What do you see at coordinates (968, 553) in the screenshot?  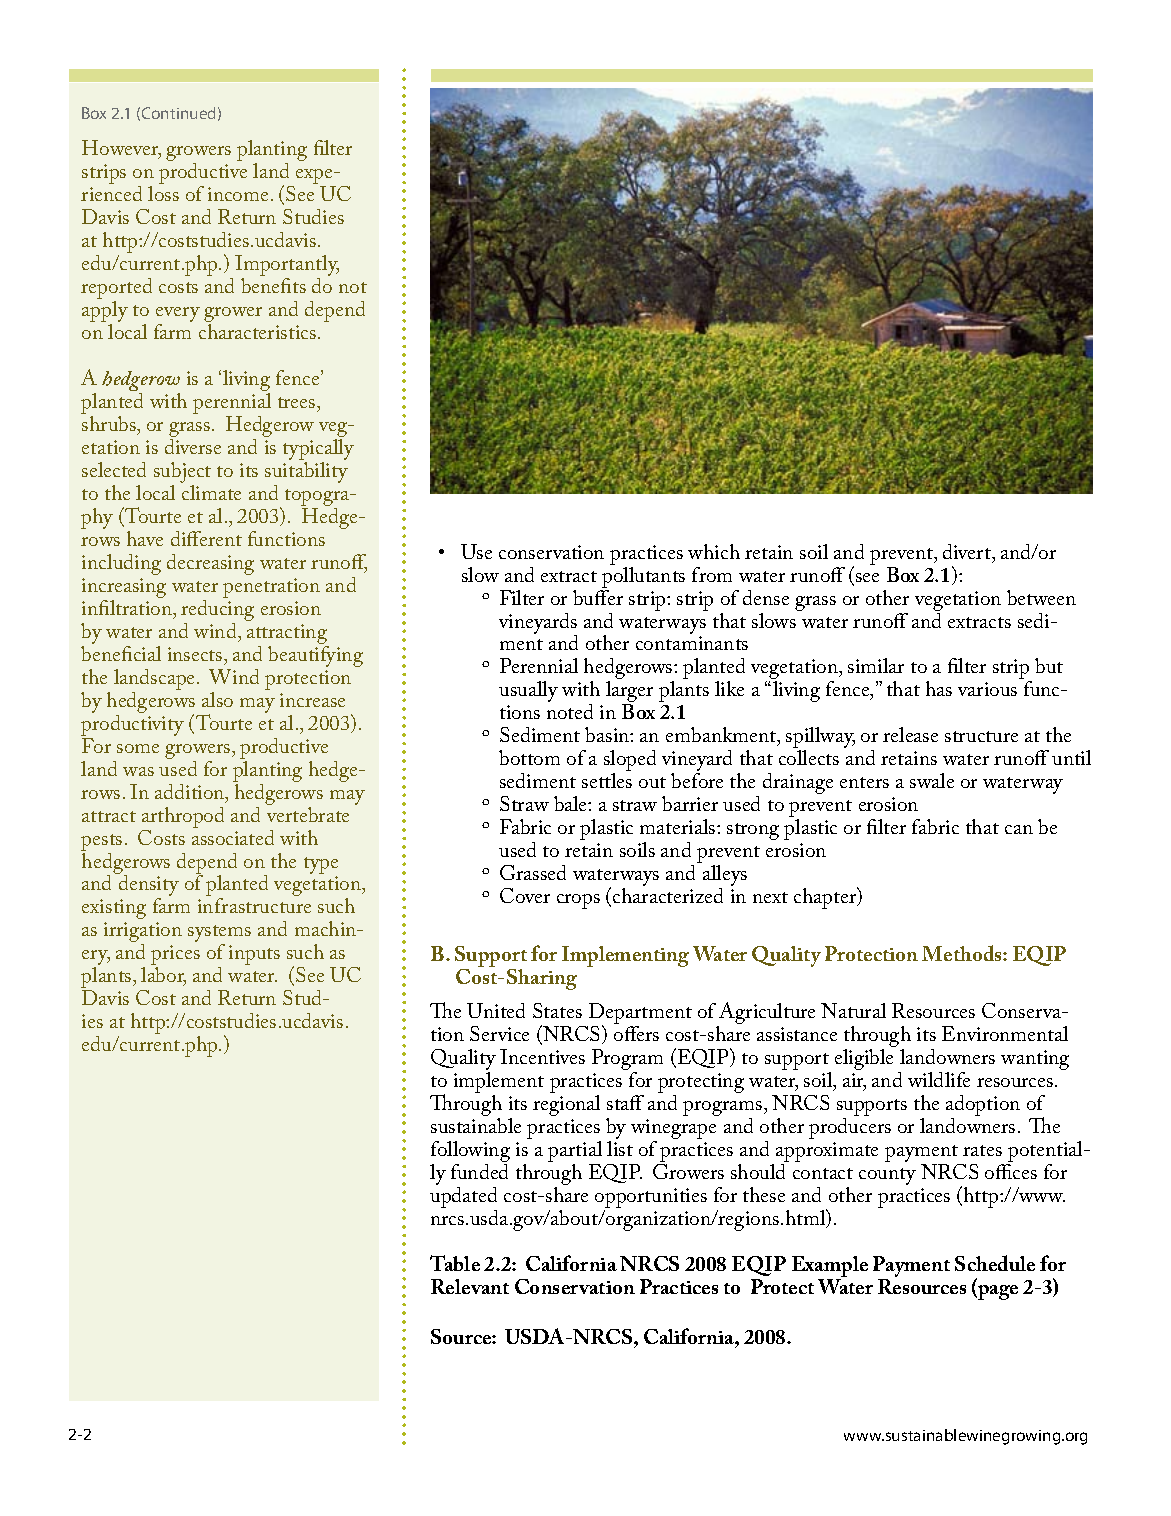 I see `divert` at bounding box center [968, 553].
